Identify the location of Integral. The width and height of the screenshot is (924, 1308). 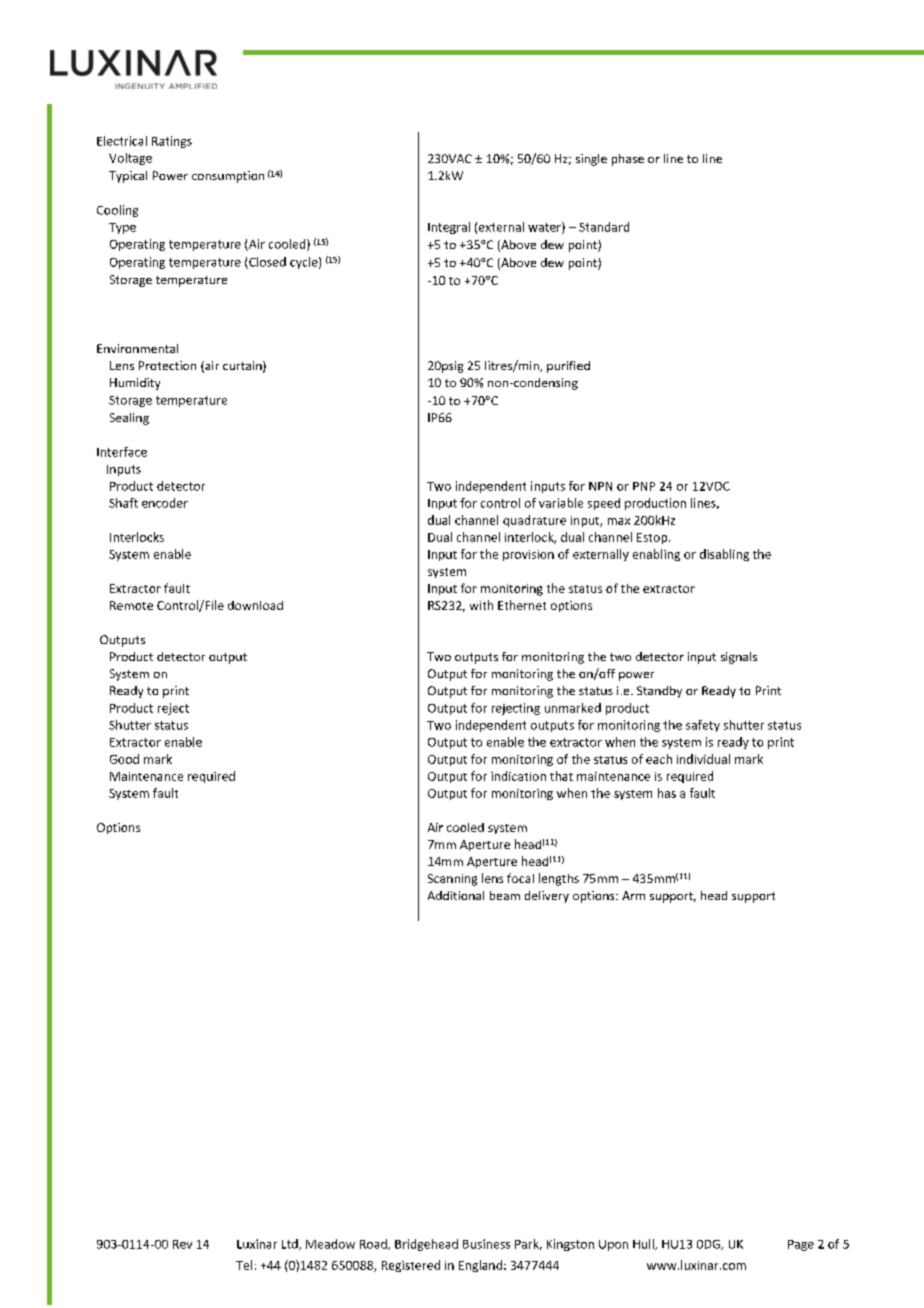
(449, 228).
